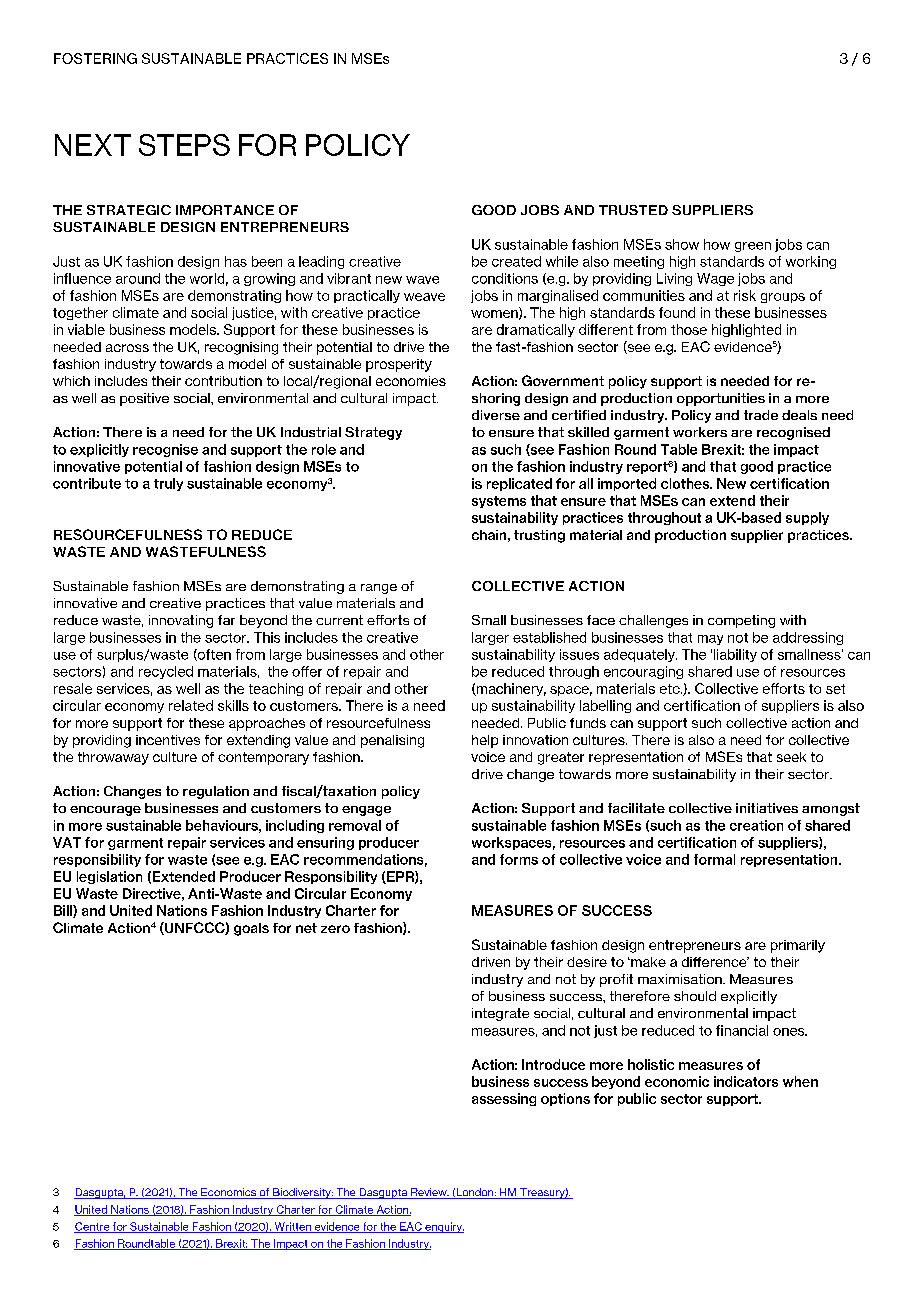  I want to click on TRUSTED, so click(633, 210).
